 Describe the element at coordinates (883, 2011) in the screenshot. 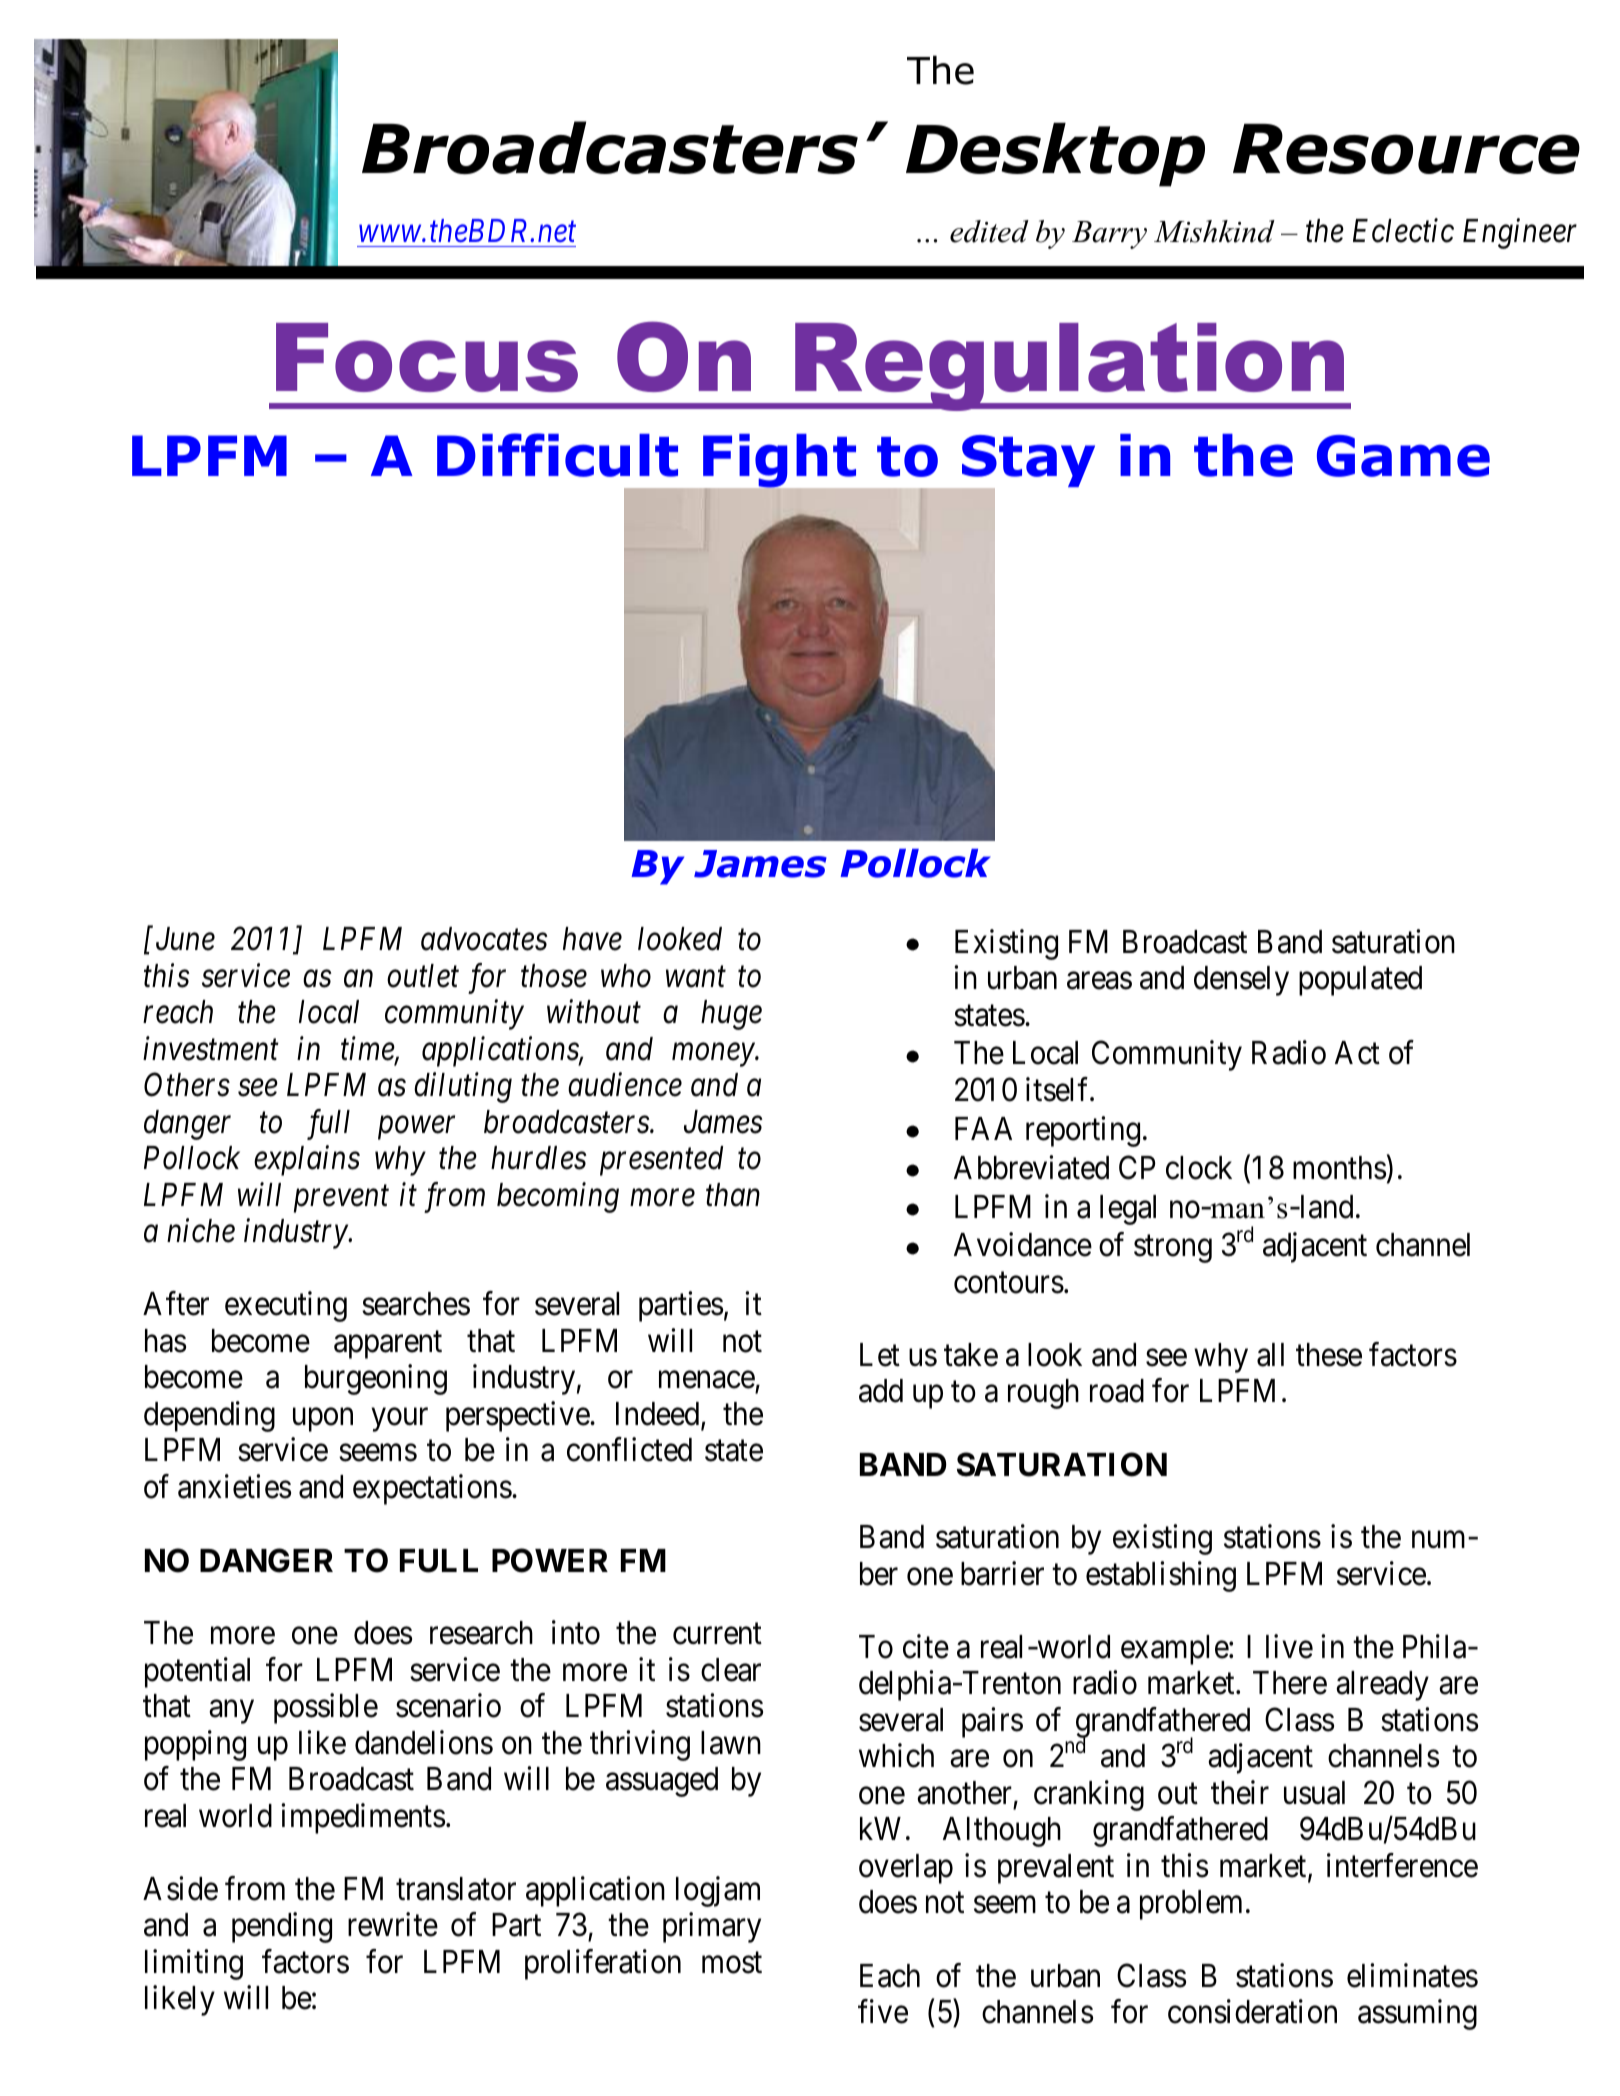

I see `five` at that location.
